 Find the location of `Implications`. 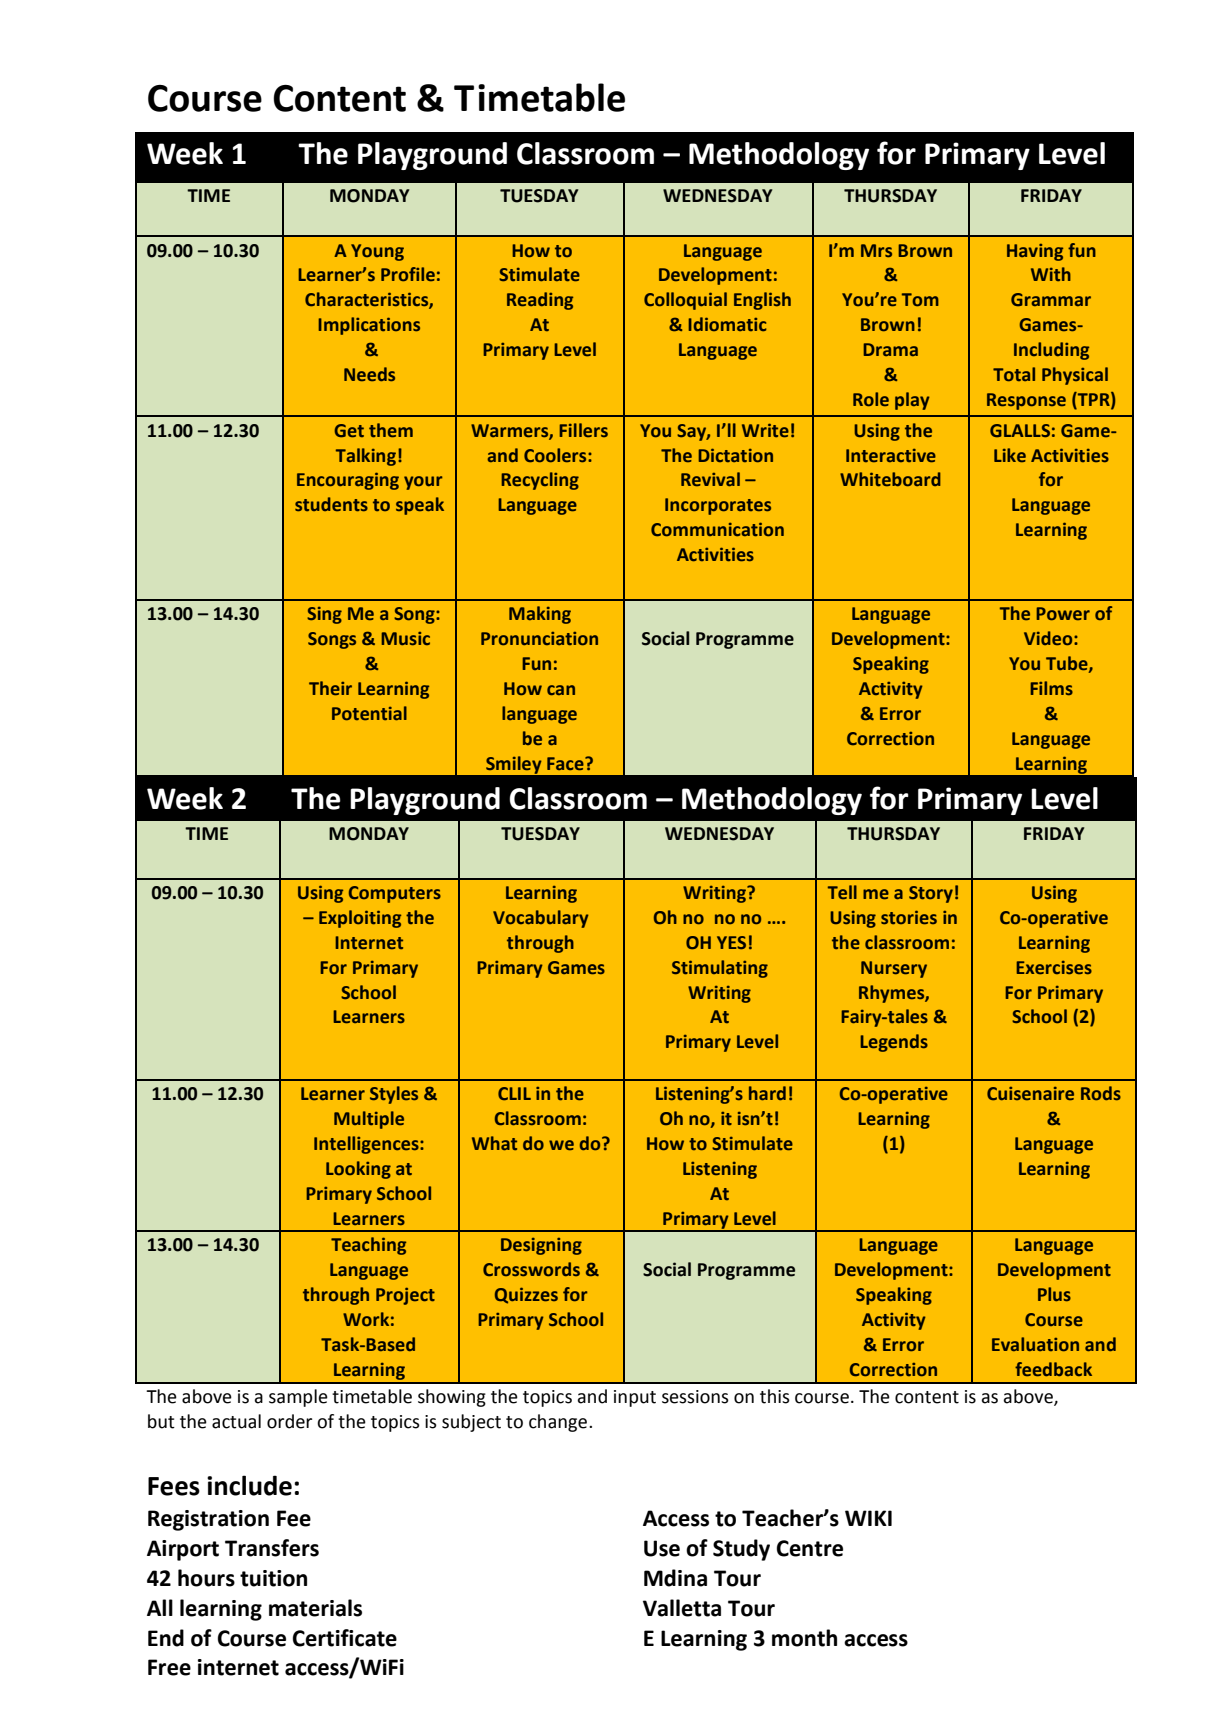

Implications is located at coordinates (369, 326).
